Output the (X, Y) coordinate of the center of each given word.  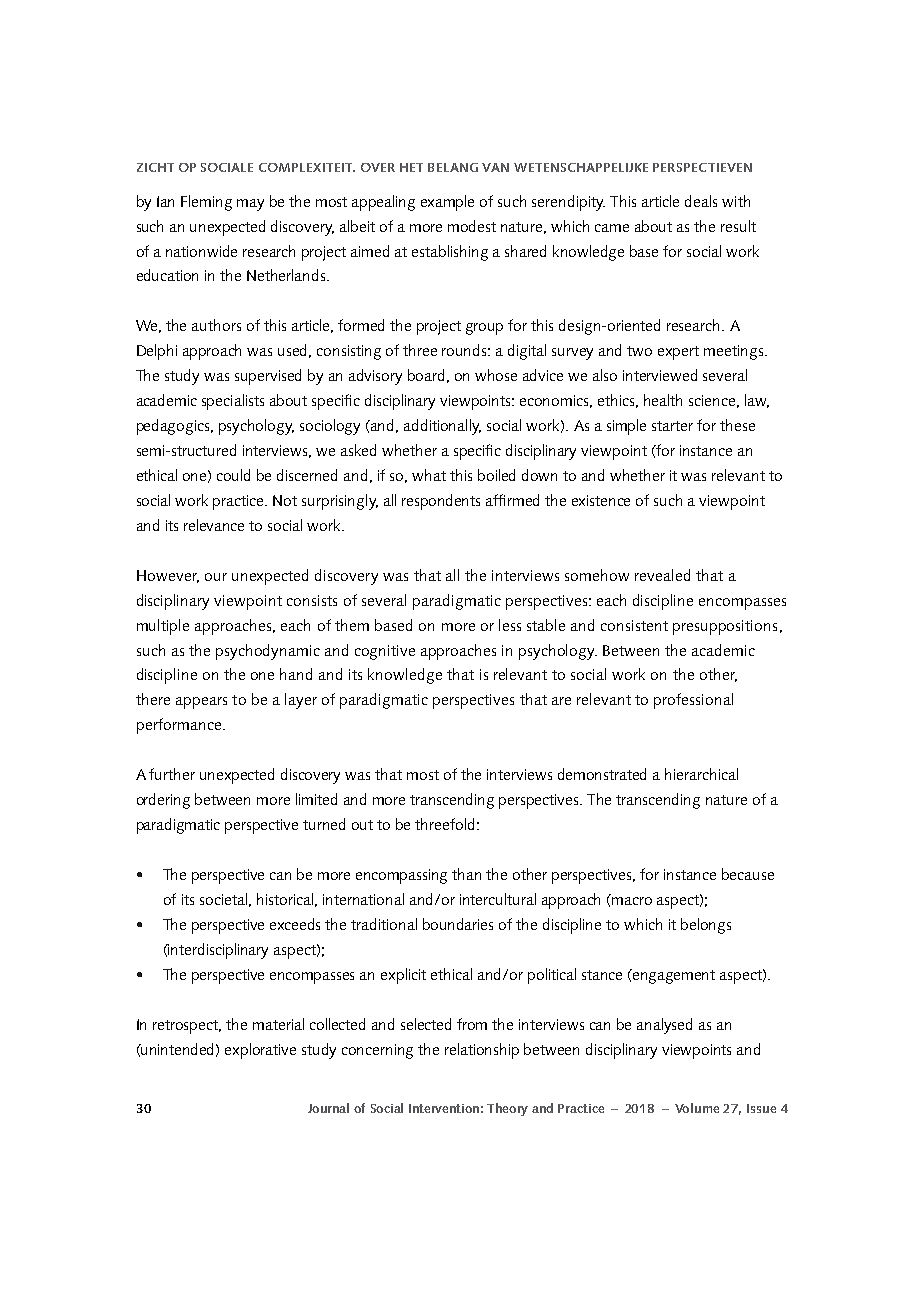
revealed (662, 575)
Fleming (206, 203)
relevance (214, 525)
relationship (482, 1051)
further (172, 774)
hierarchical (701, 774)
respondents (441, 502)
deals (701, 201)
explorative (260, 1051)
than (466, 874)
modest (472, 226)
